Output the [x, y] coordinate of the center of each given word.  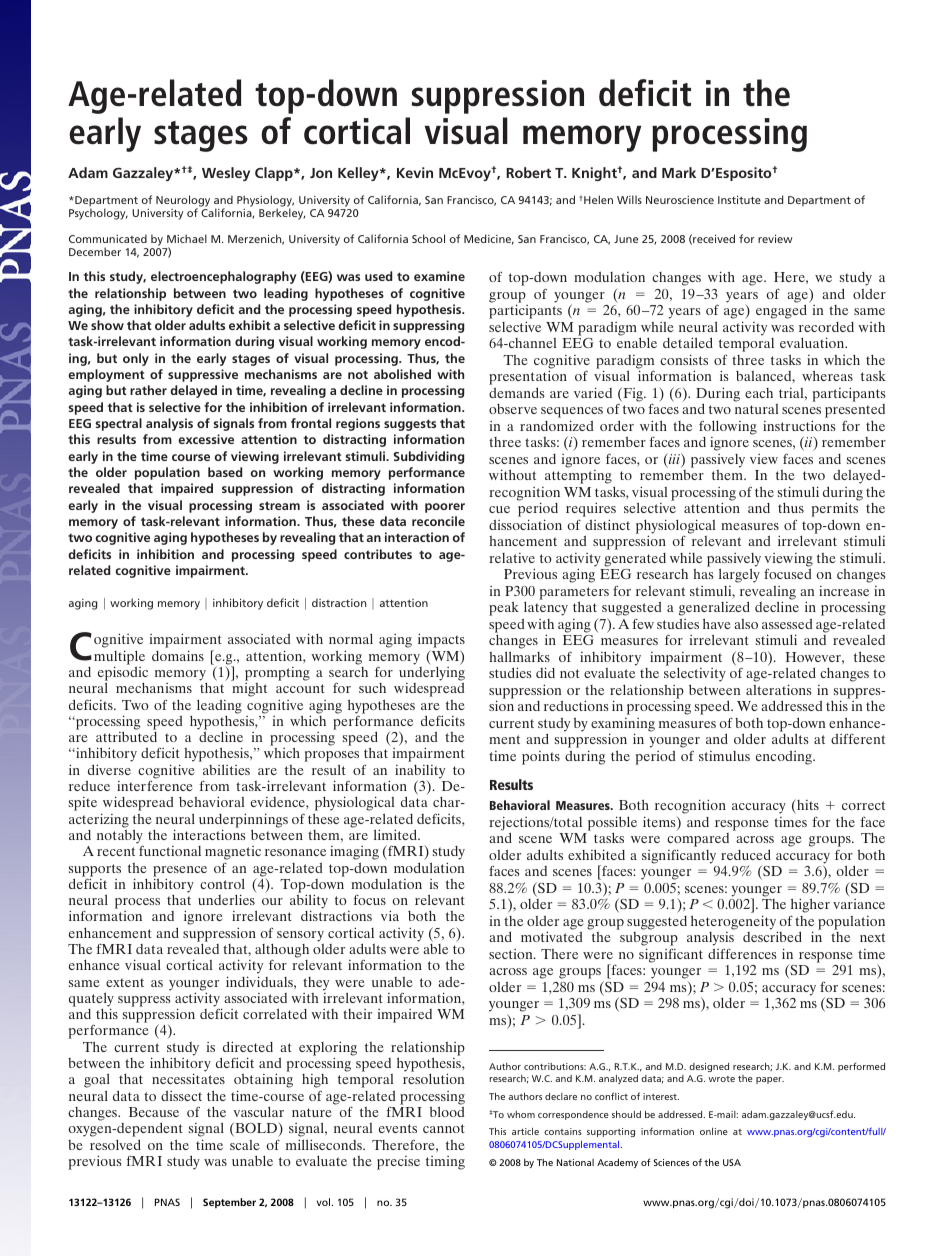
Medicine [489, 239]
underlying [432, 674]
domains [178, 655]
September [229, 1203]
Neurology [183, 202]
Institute [739, 200]
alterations [779, 689]
